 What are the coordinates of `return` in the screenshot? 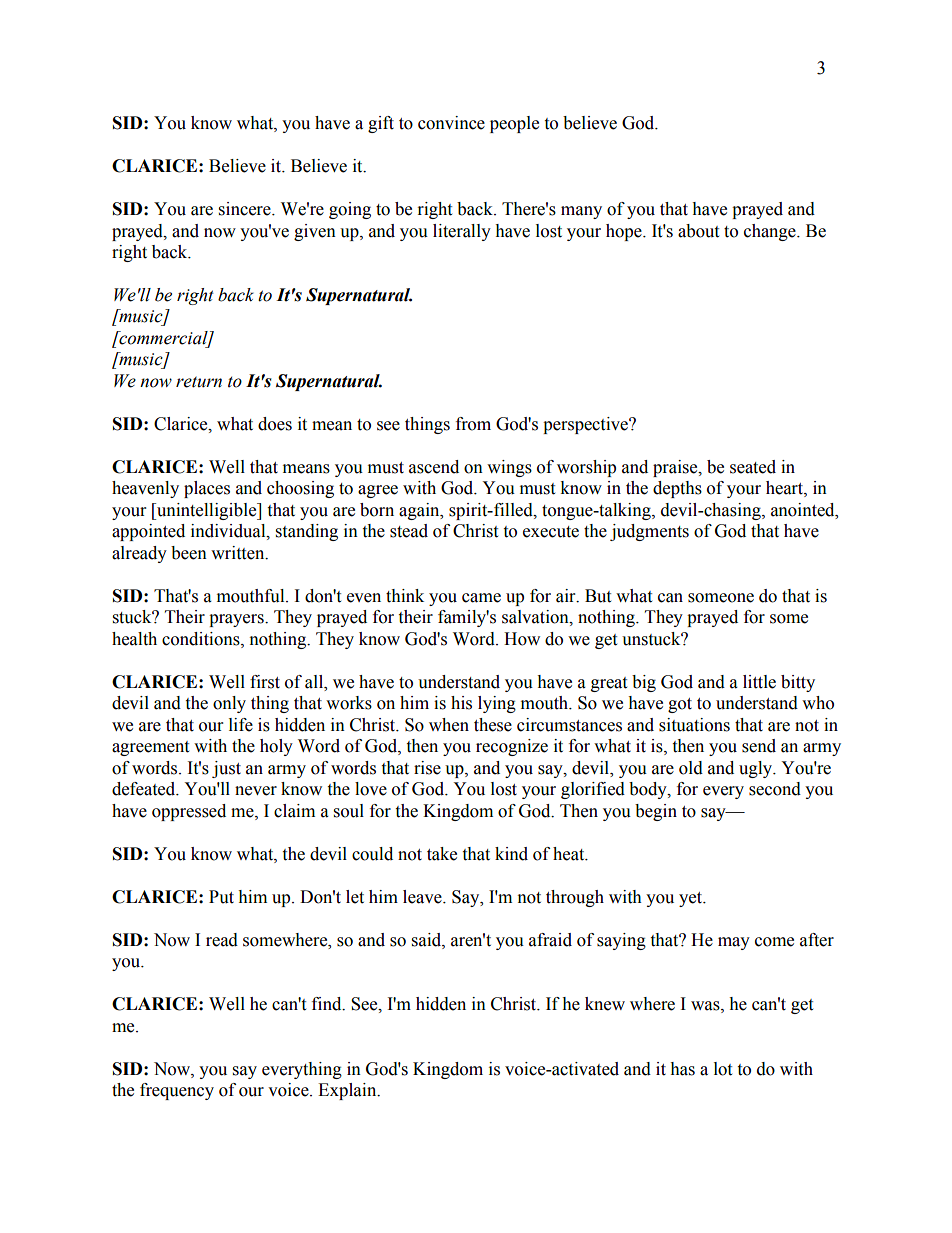 It's located at (199, 382).
